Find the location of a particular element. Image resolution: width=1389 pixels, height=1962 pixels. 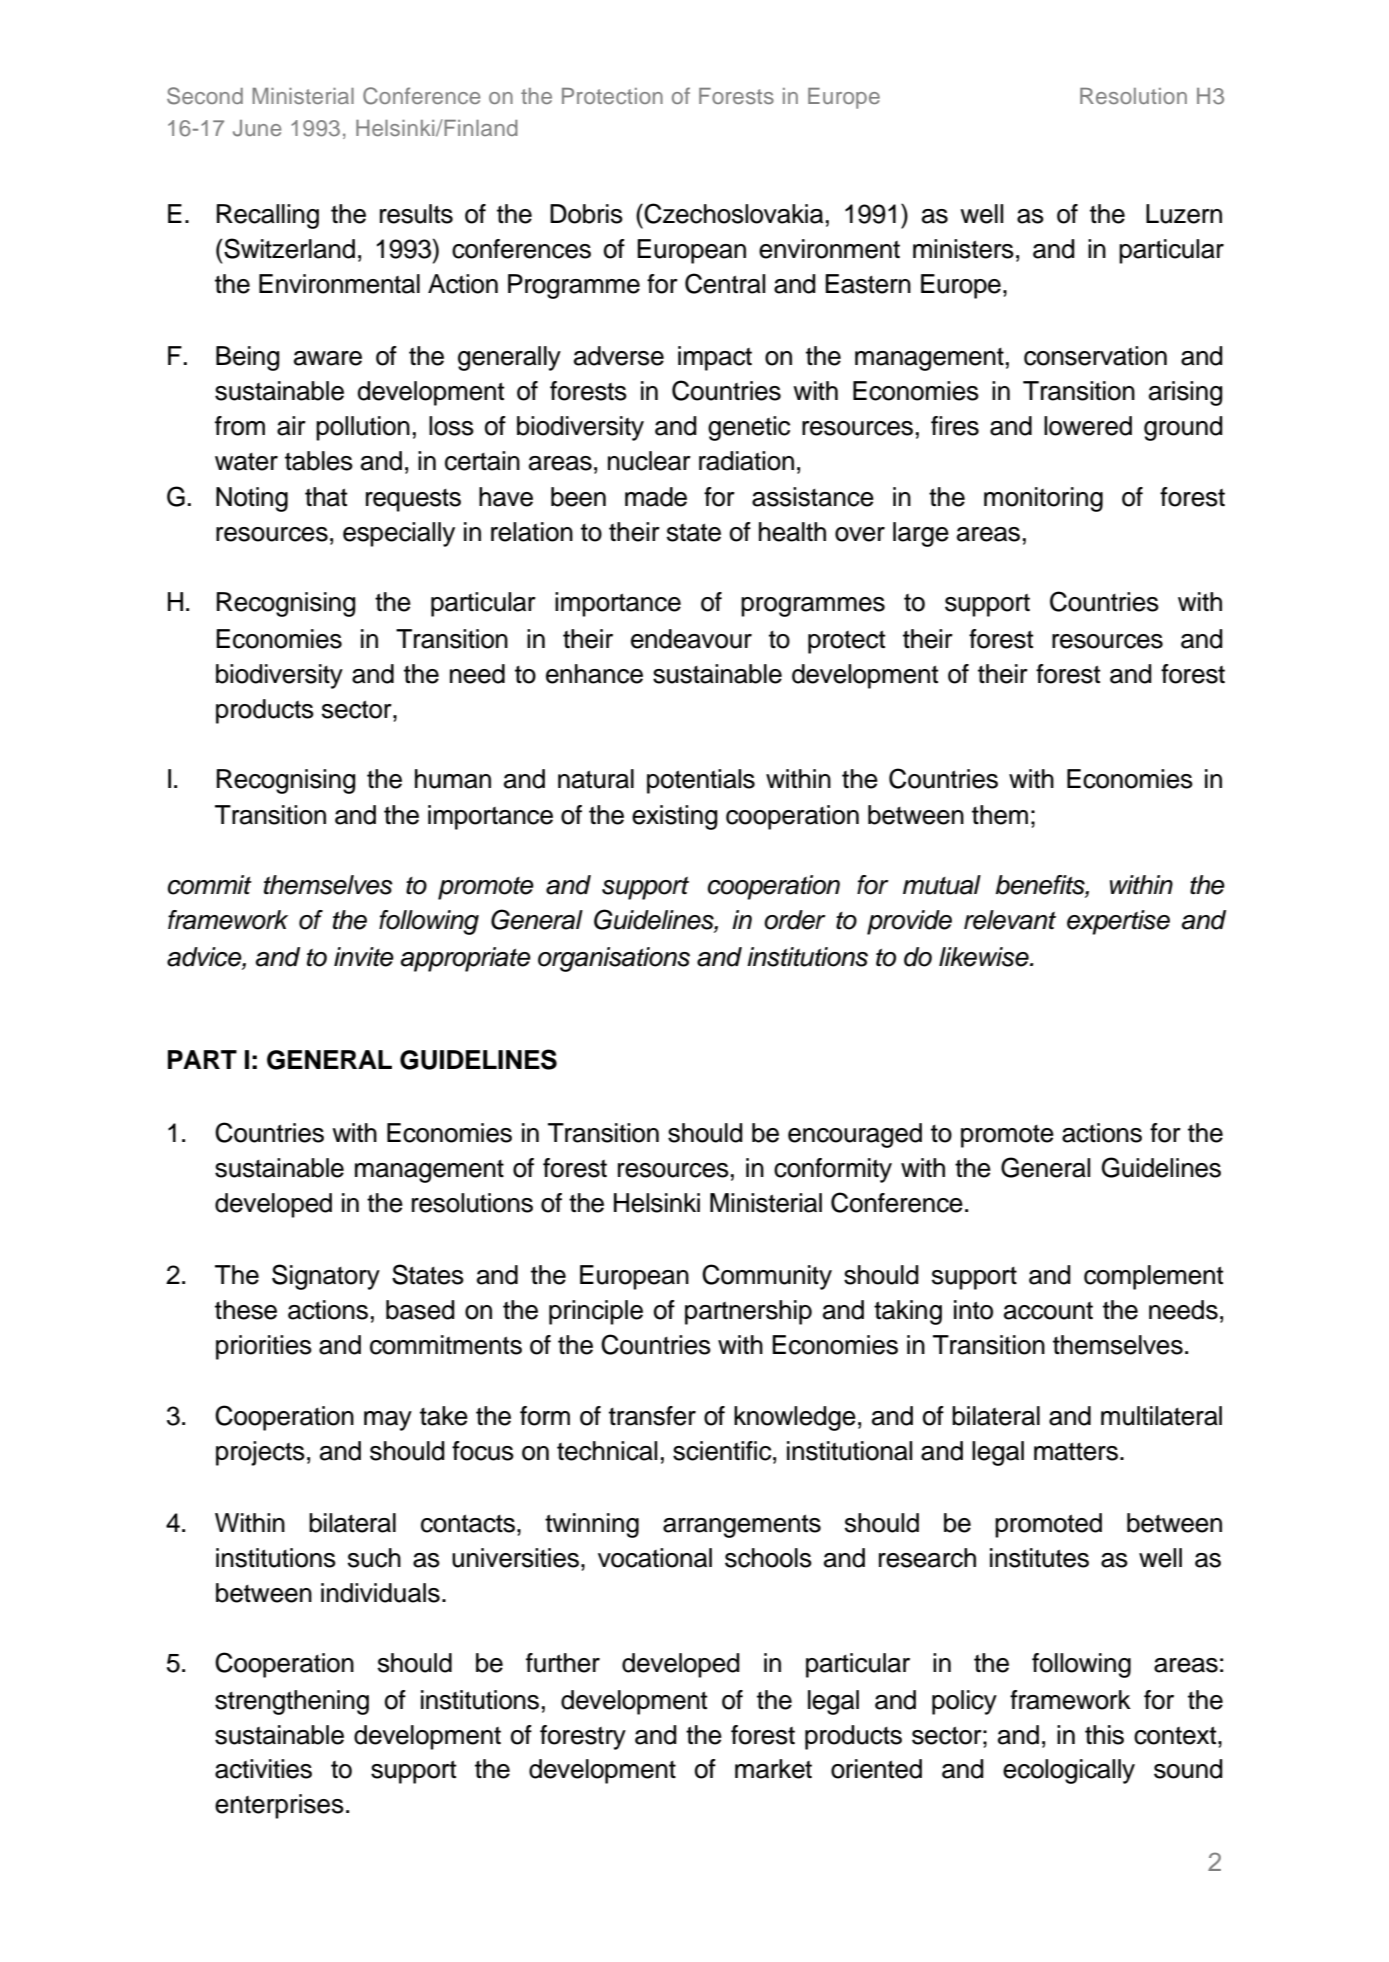

ministers is located at coordinates (963, 249).
